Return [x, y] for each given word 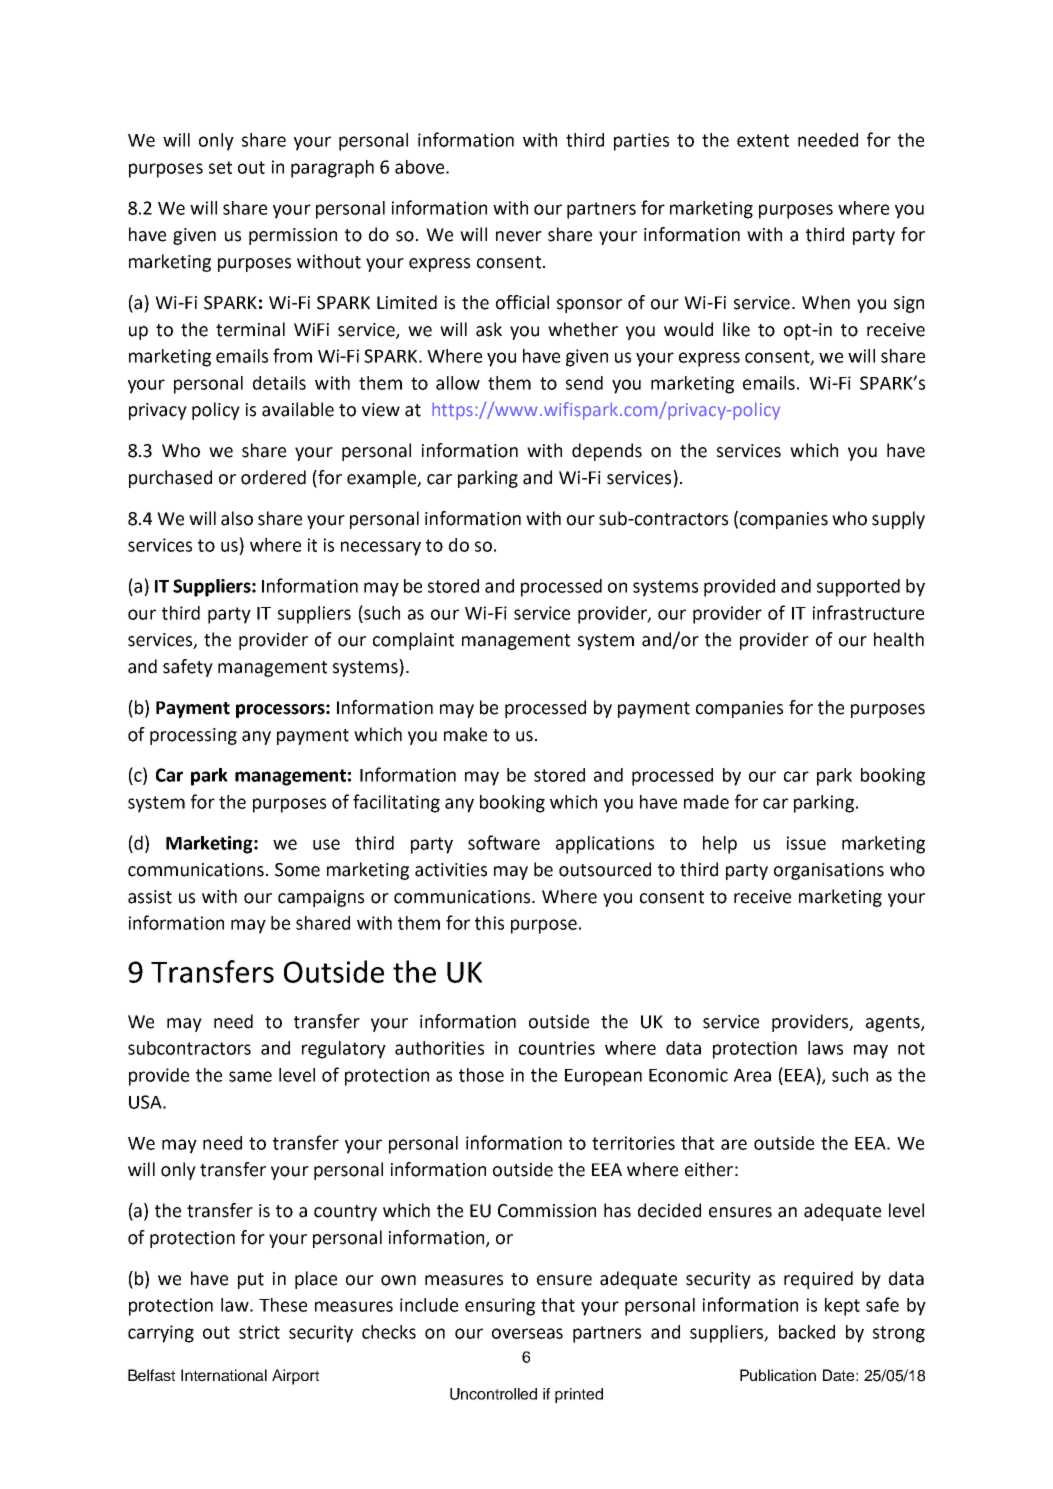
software [504, 842]
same [250, 1076]
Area [752, 1075]
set [220, 167]
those [481, 1075]
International [224, 1375]
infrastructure [868, 612]
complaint [413, 641]
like [736, 329]
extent [763, 140]
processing [193, 736]
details [279, 383]
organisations [829, 871]
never [519, 236]
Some [297, 870]
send [584, 383]
